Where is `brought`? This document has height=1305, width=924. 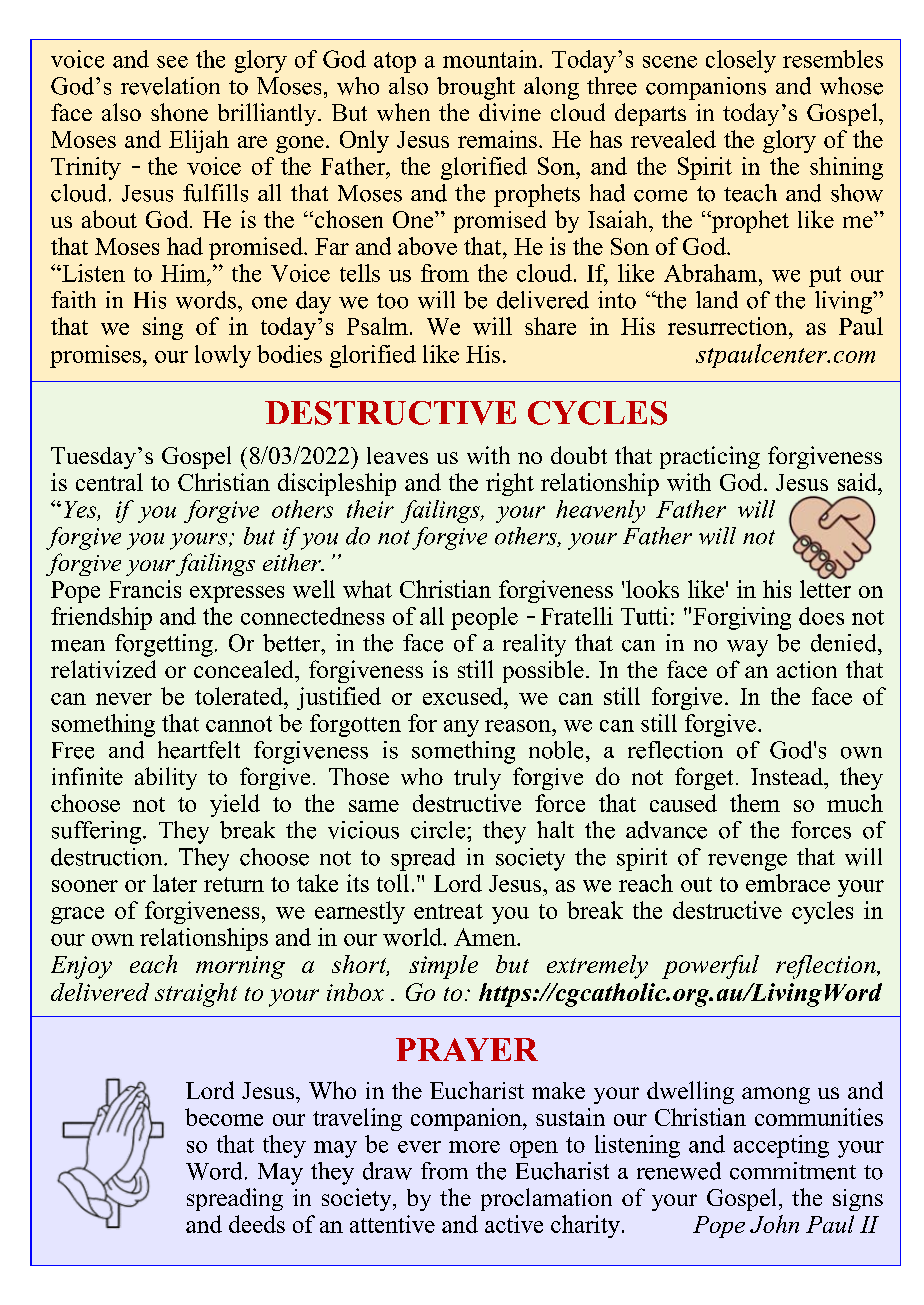
brought is located at coordinates (476, 88).
